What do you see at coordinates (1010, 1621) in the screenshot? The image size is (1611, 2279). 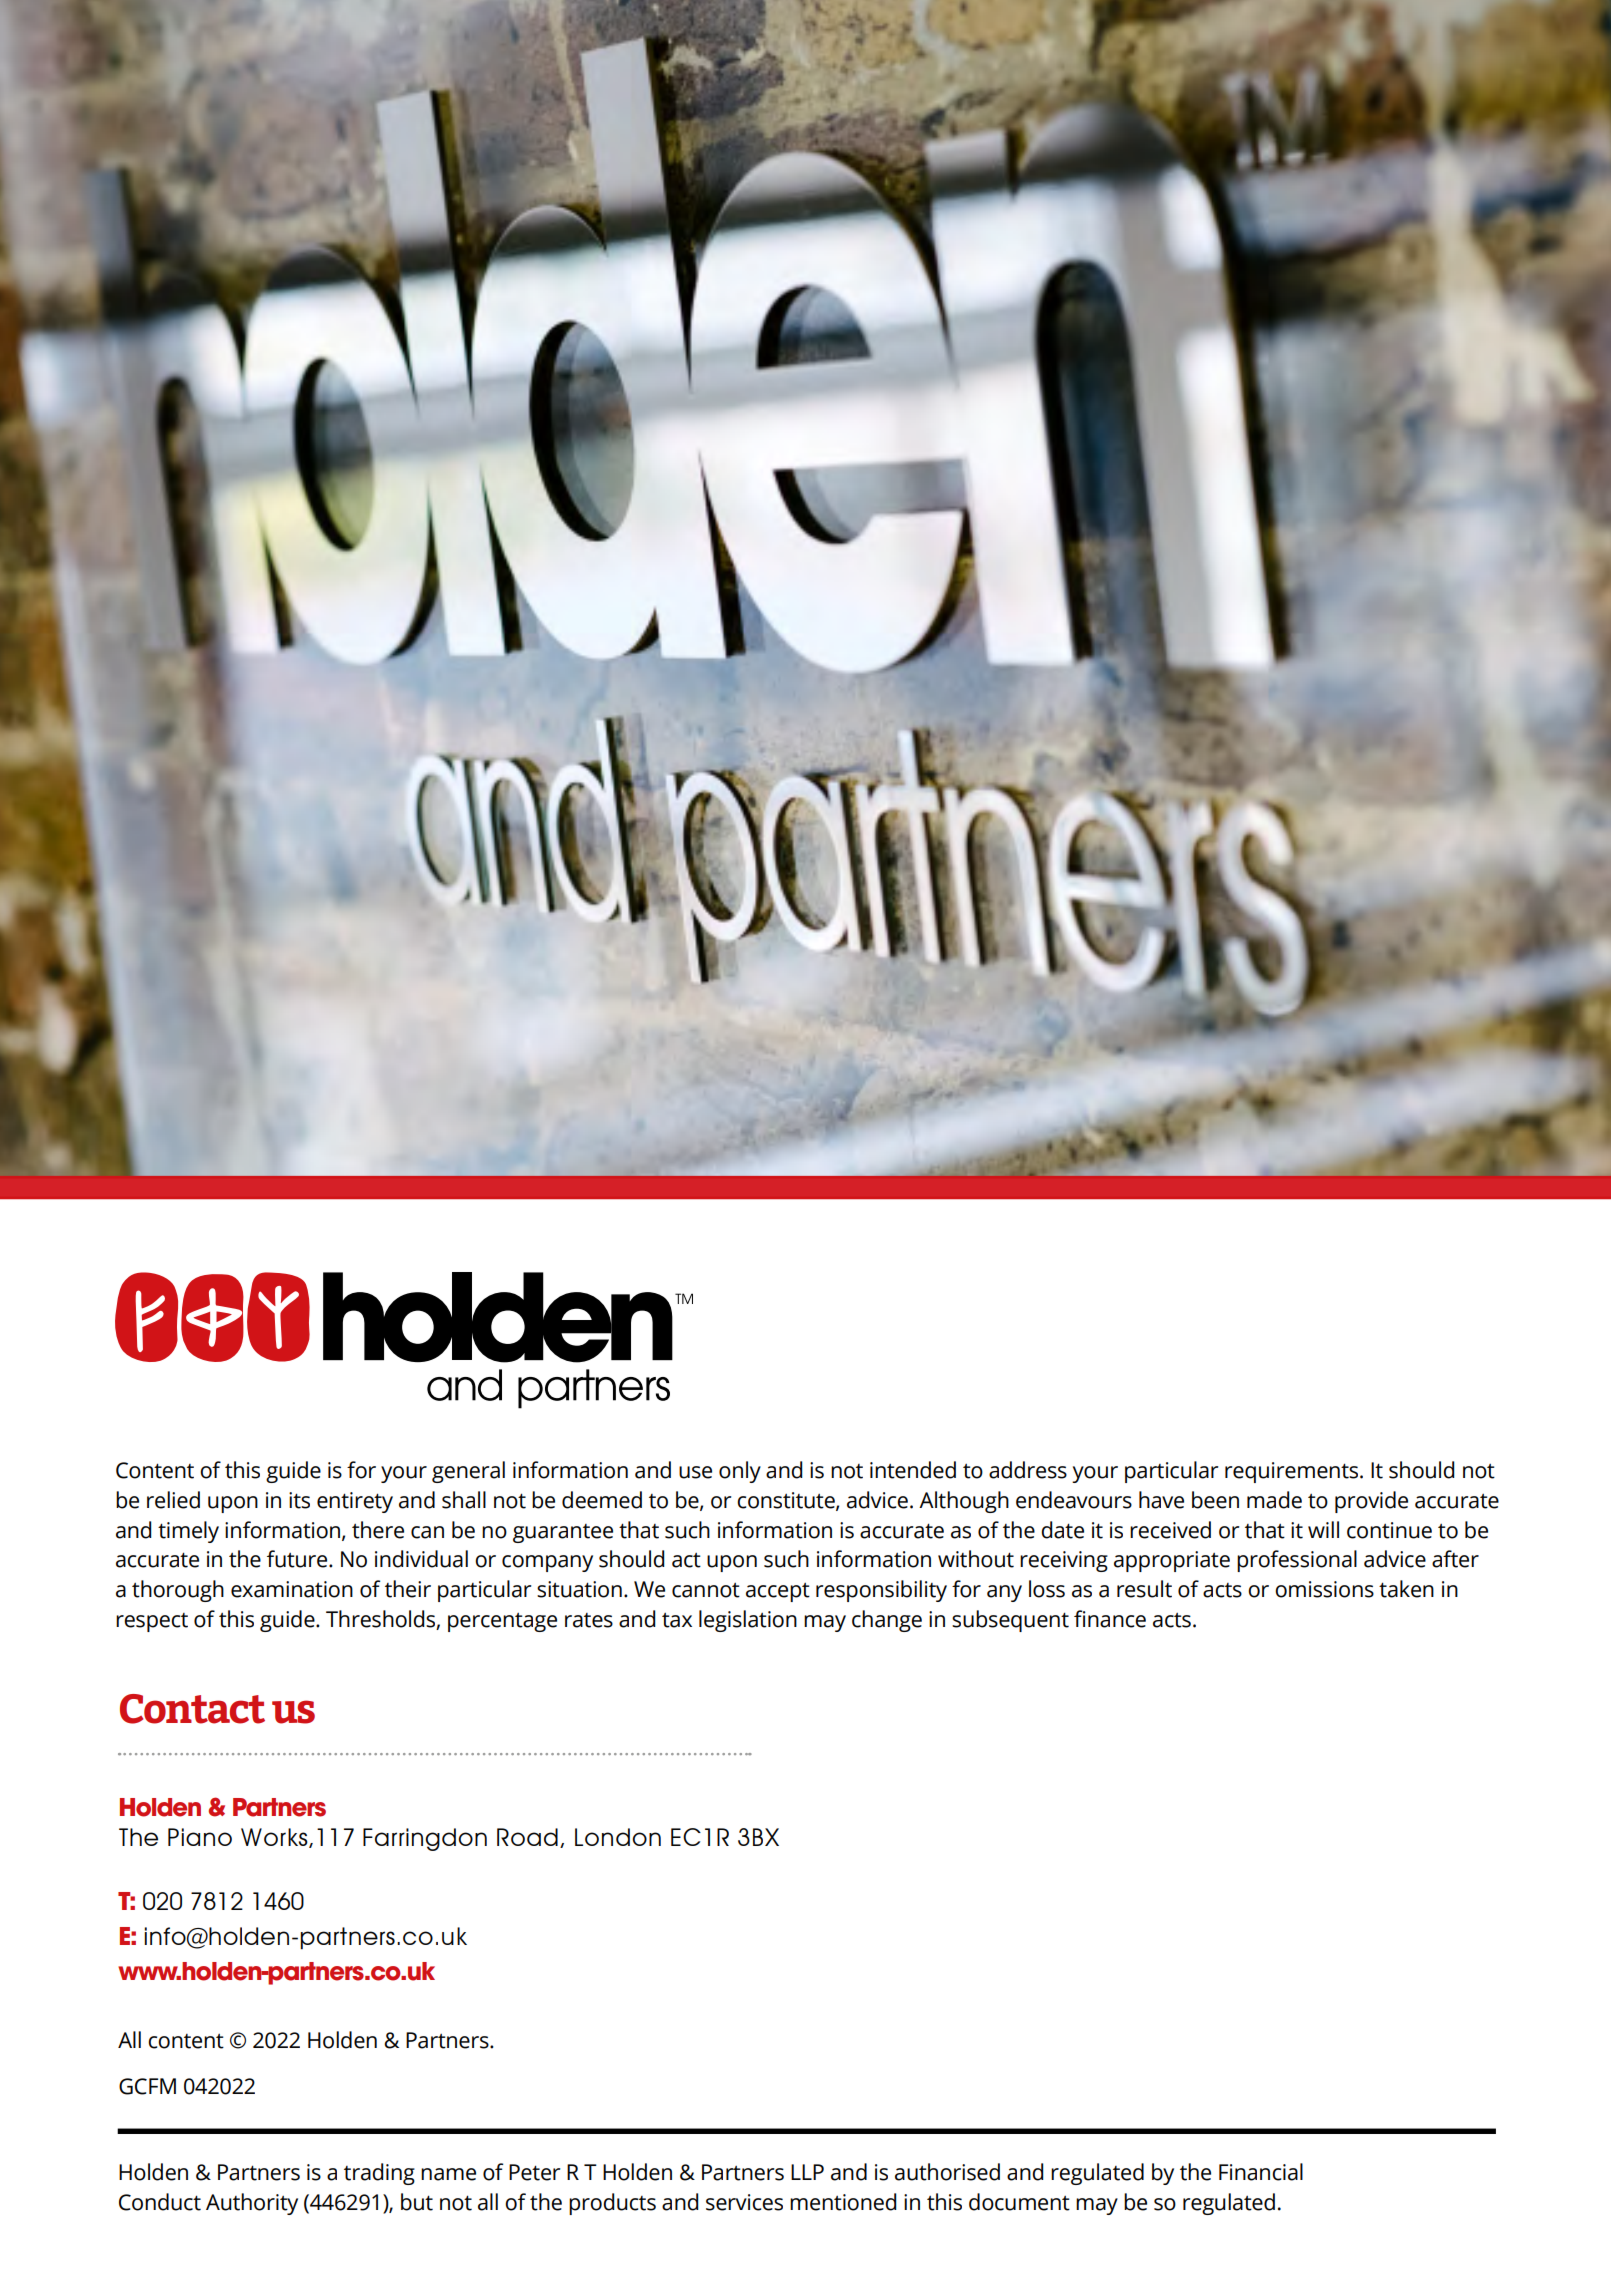 I see `subsequent` at bounding box center [1010, 1621].
